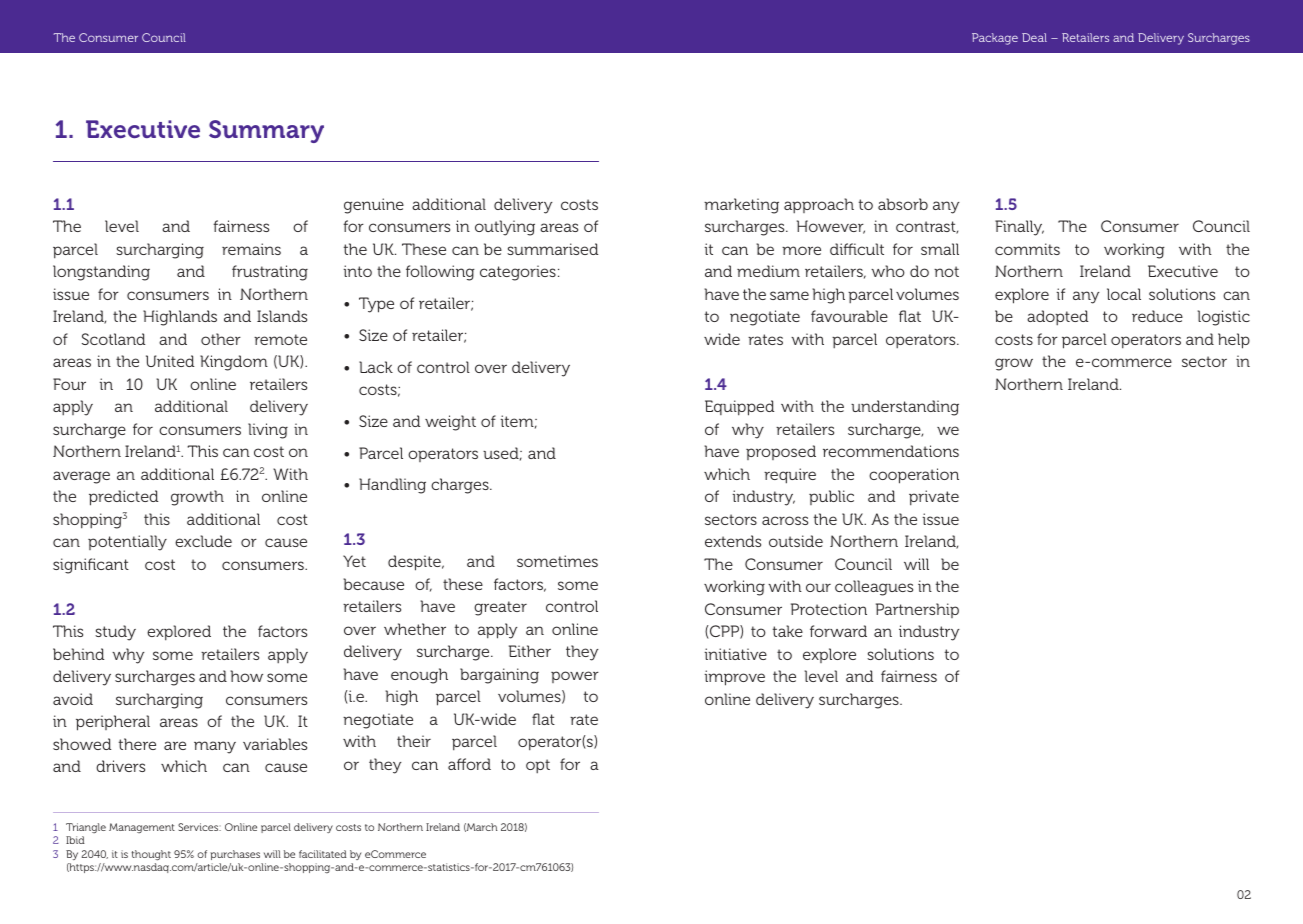 The height and width of the screenshot is (924, 1303). I want to click on adopted, so click(1057, 317).
